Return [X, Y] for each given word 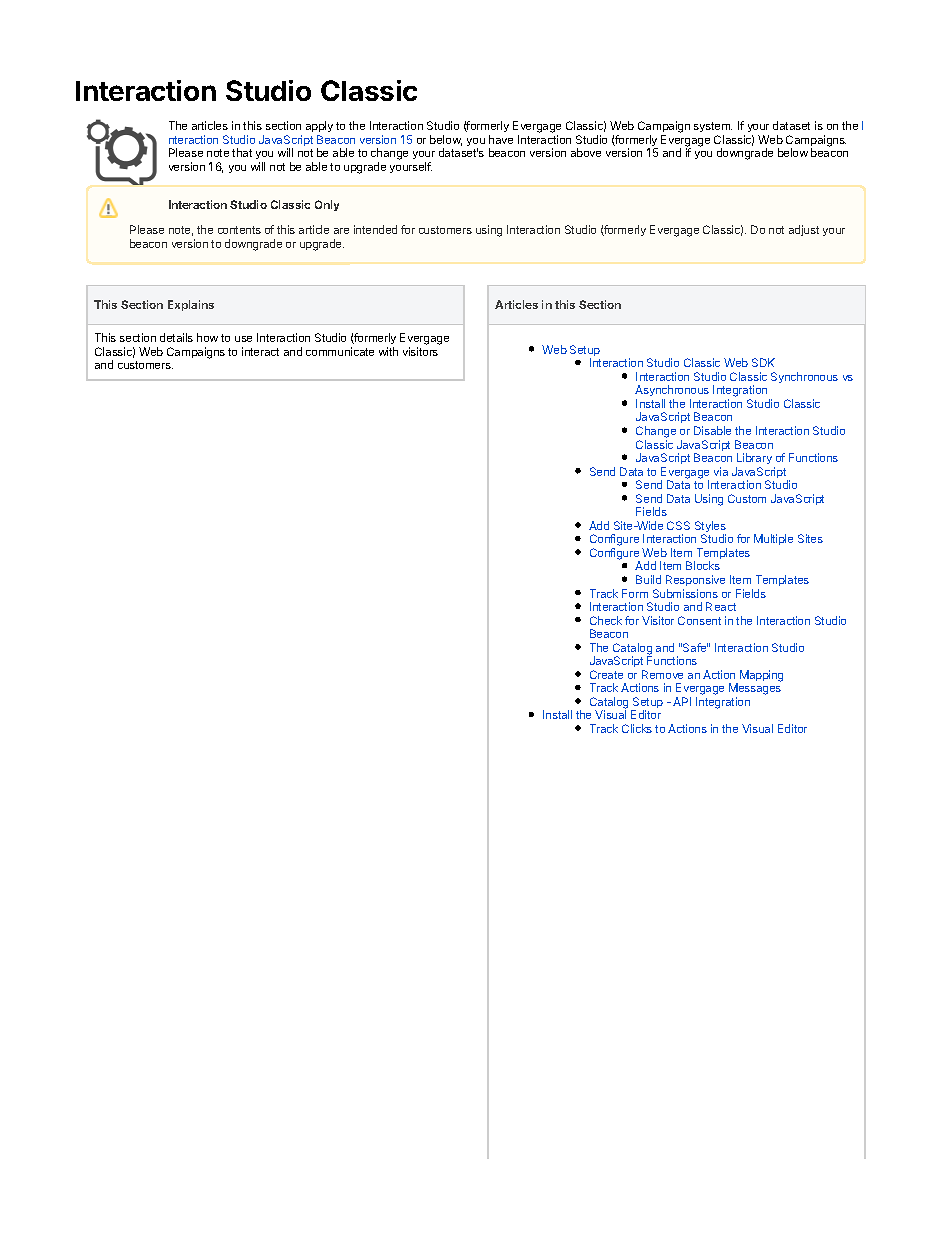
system [713, 129]
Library [754, 460]
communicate [340, 351]
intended [375, 229]
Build [648, 579]
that [242, 152]
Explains [191, 305]
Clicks [637, 728]
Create [606, 674]
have [501, 139]
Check [606, 620]
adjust [804, 230]
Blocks [703, 565]
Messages [755, 690]
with [388, 351]
